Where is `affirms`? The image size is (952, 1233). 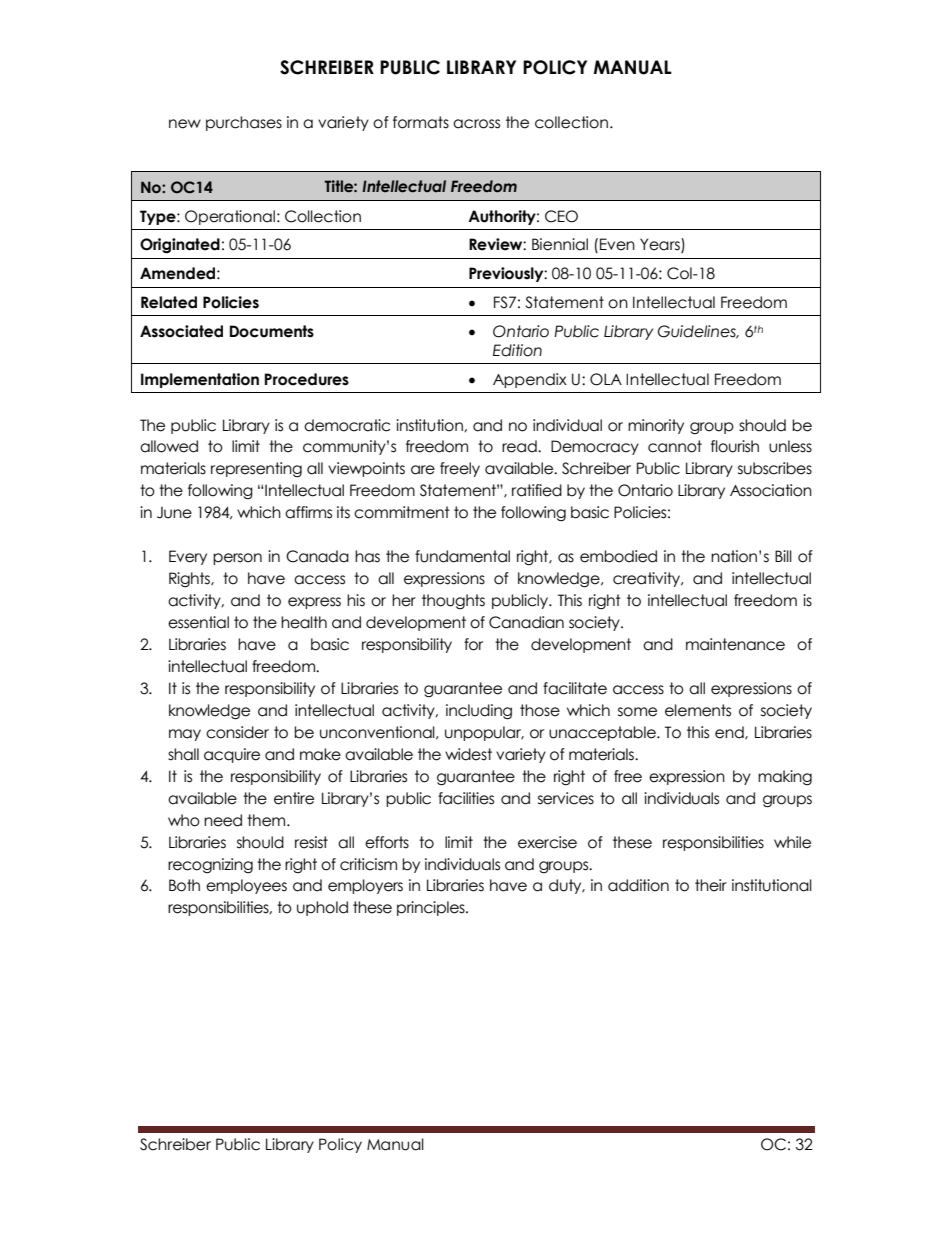 affirms is located at coordinates (308, 512).
